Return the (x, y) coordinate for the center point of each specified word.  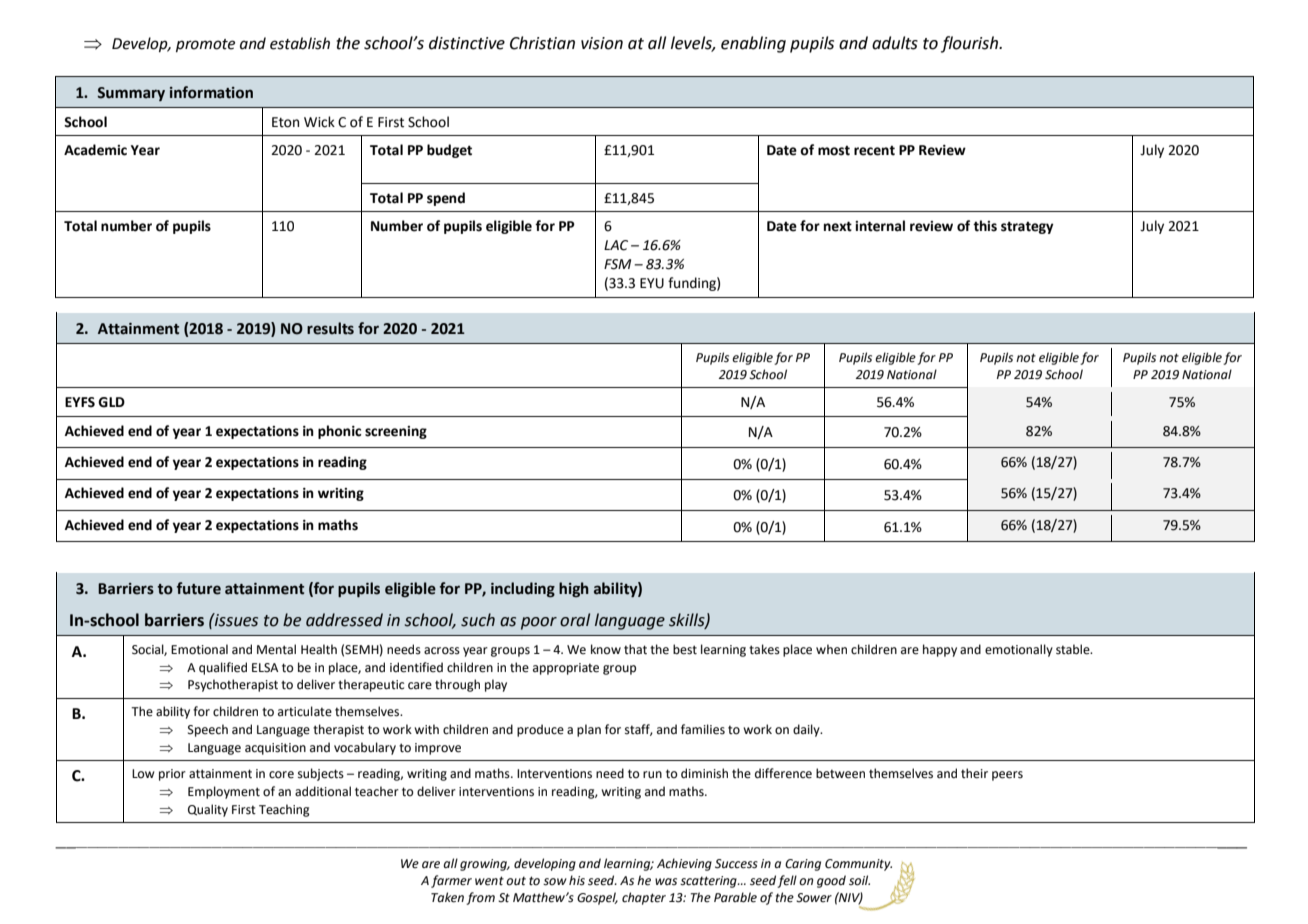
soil (859, 880)
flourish (971, 44)
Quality (208, 810)
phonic (339, 432)
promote (205, 45)
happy (940, 650)
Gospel (597, 898)
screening (396, 432)
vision (602, 43)
